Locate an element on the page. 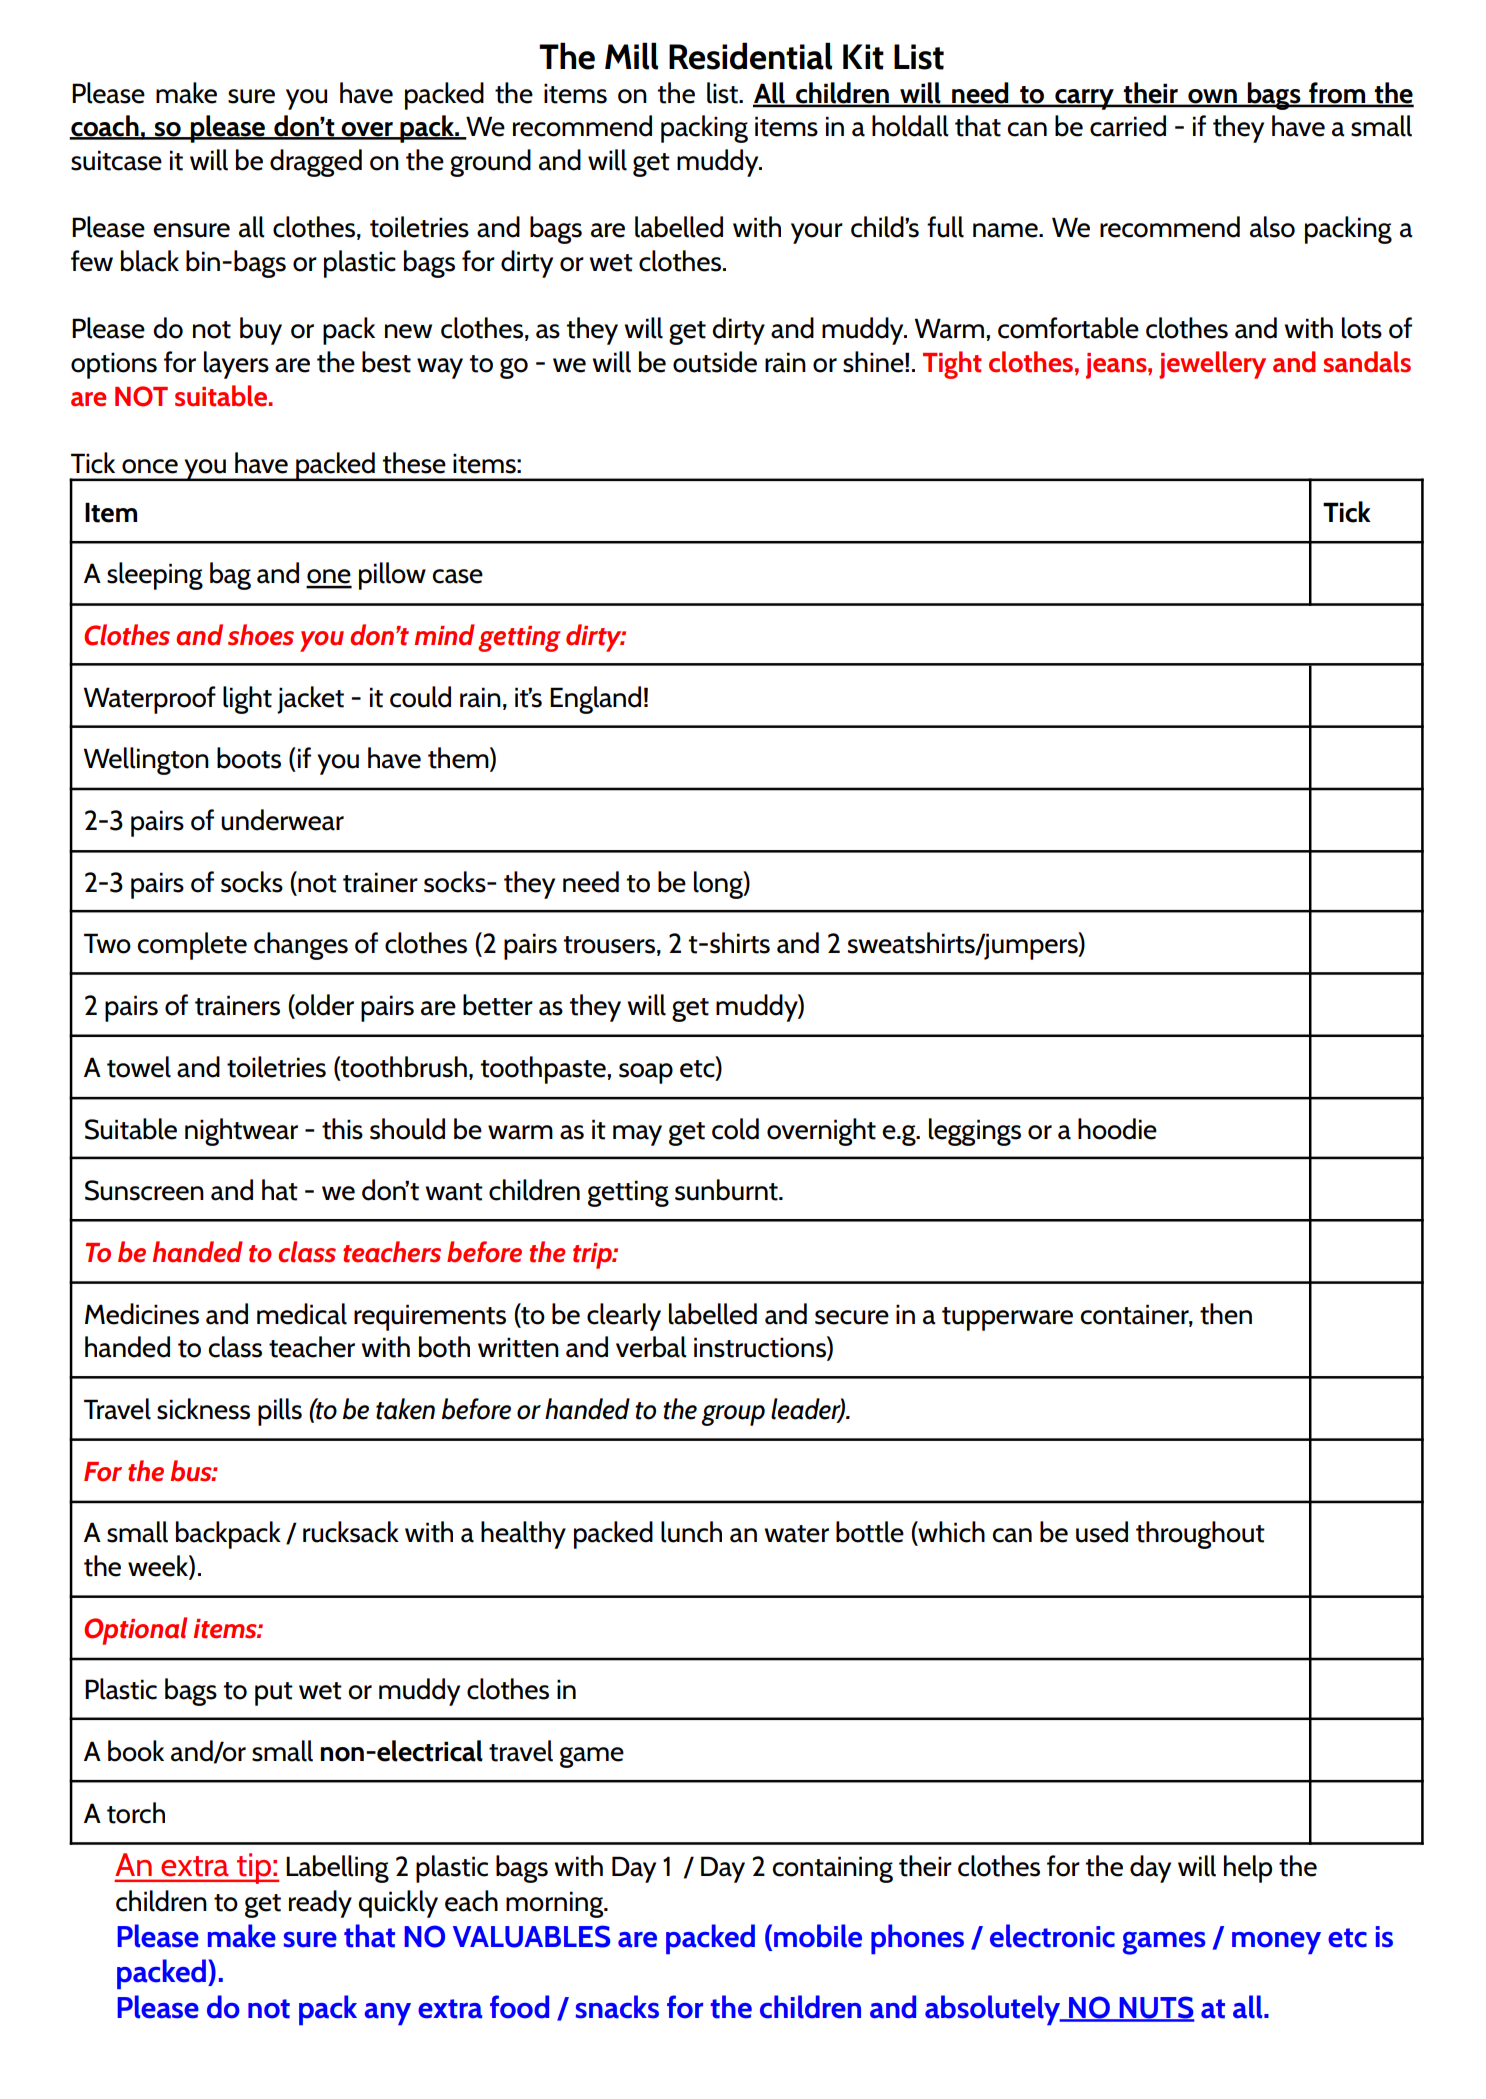 The width and height of the page is (1486, 2099). own is located at coordinates (1212, 97).
